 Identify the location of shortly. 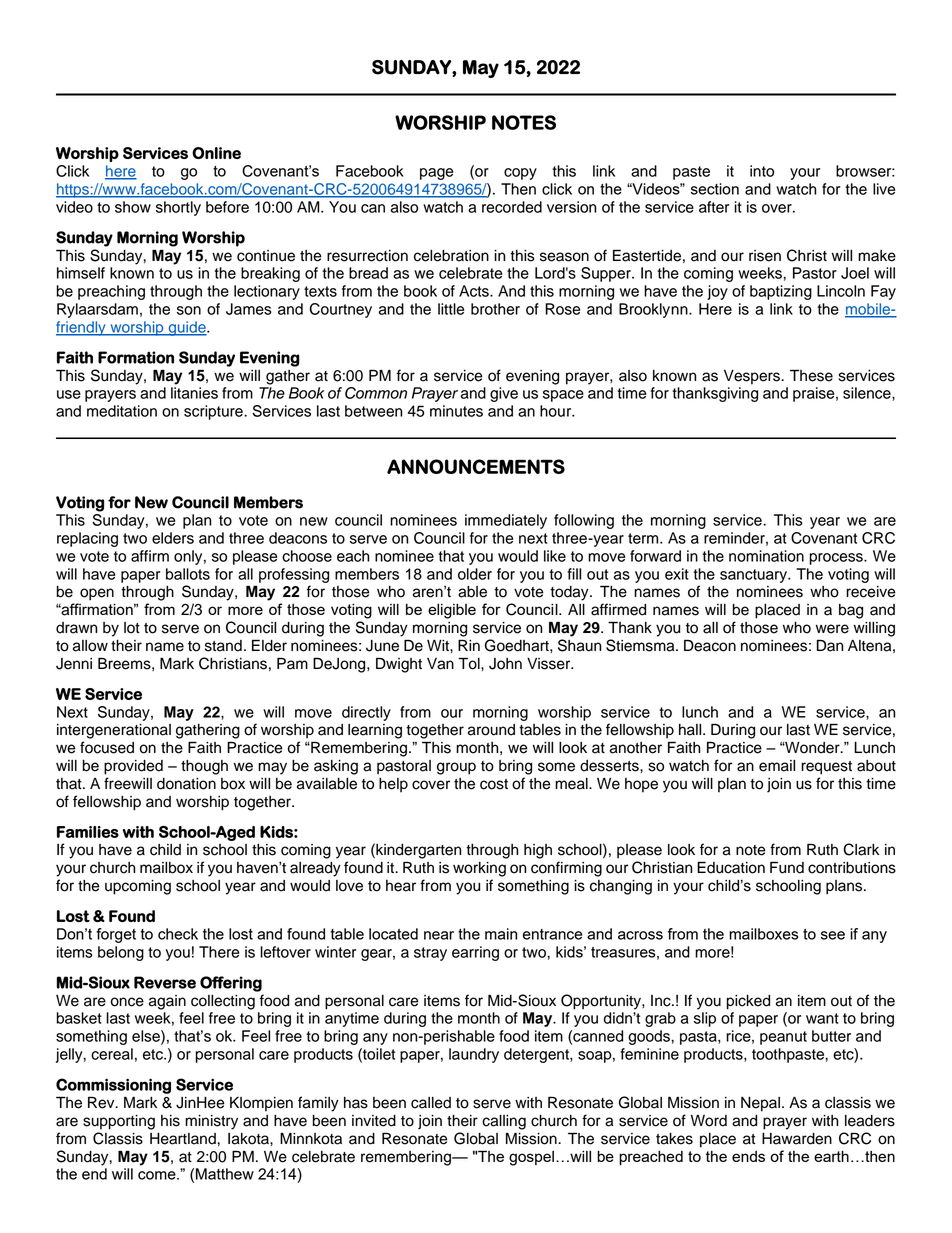
(178, 208).
